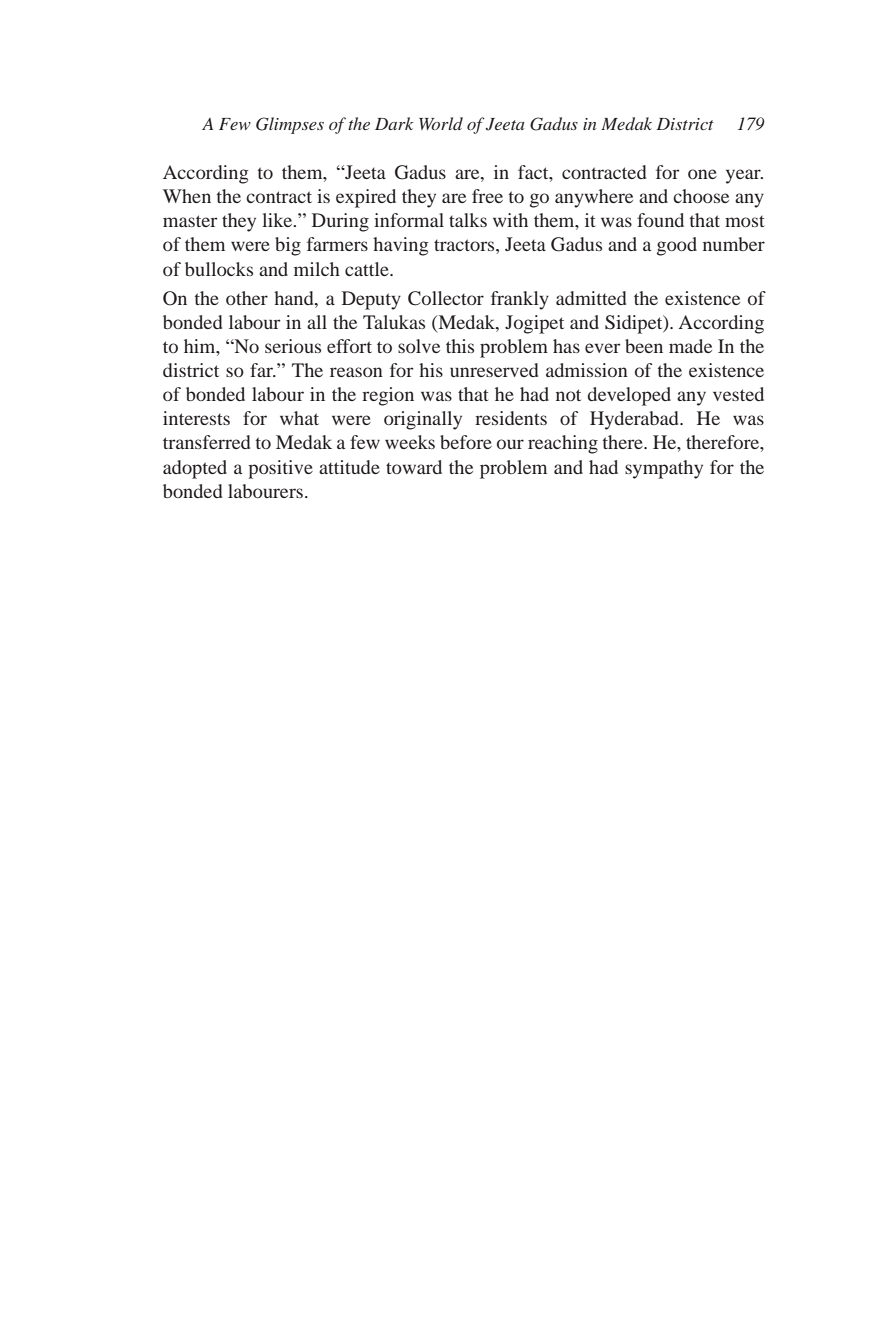 This page has width=896, height=1331. Describe the element at coordinates (290, 125) in the page. I see `Glimpses` at that location.
